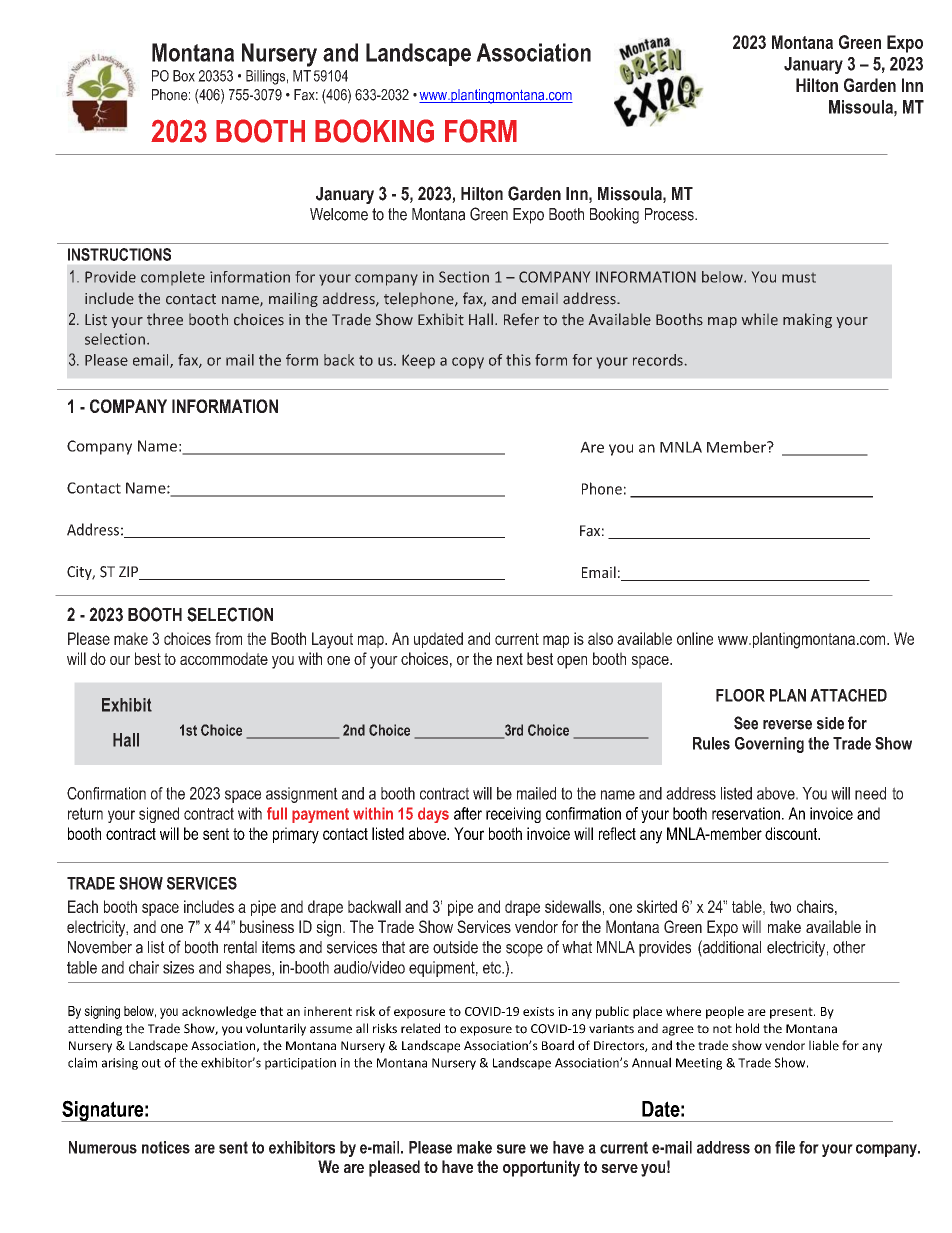  Describe the element at coordinates (339, 214) in the screenshot. I see `Welcome` at that location.
